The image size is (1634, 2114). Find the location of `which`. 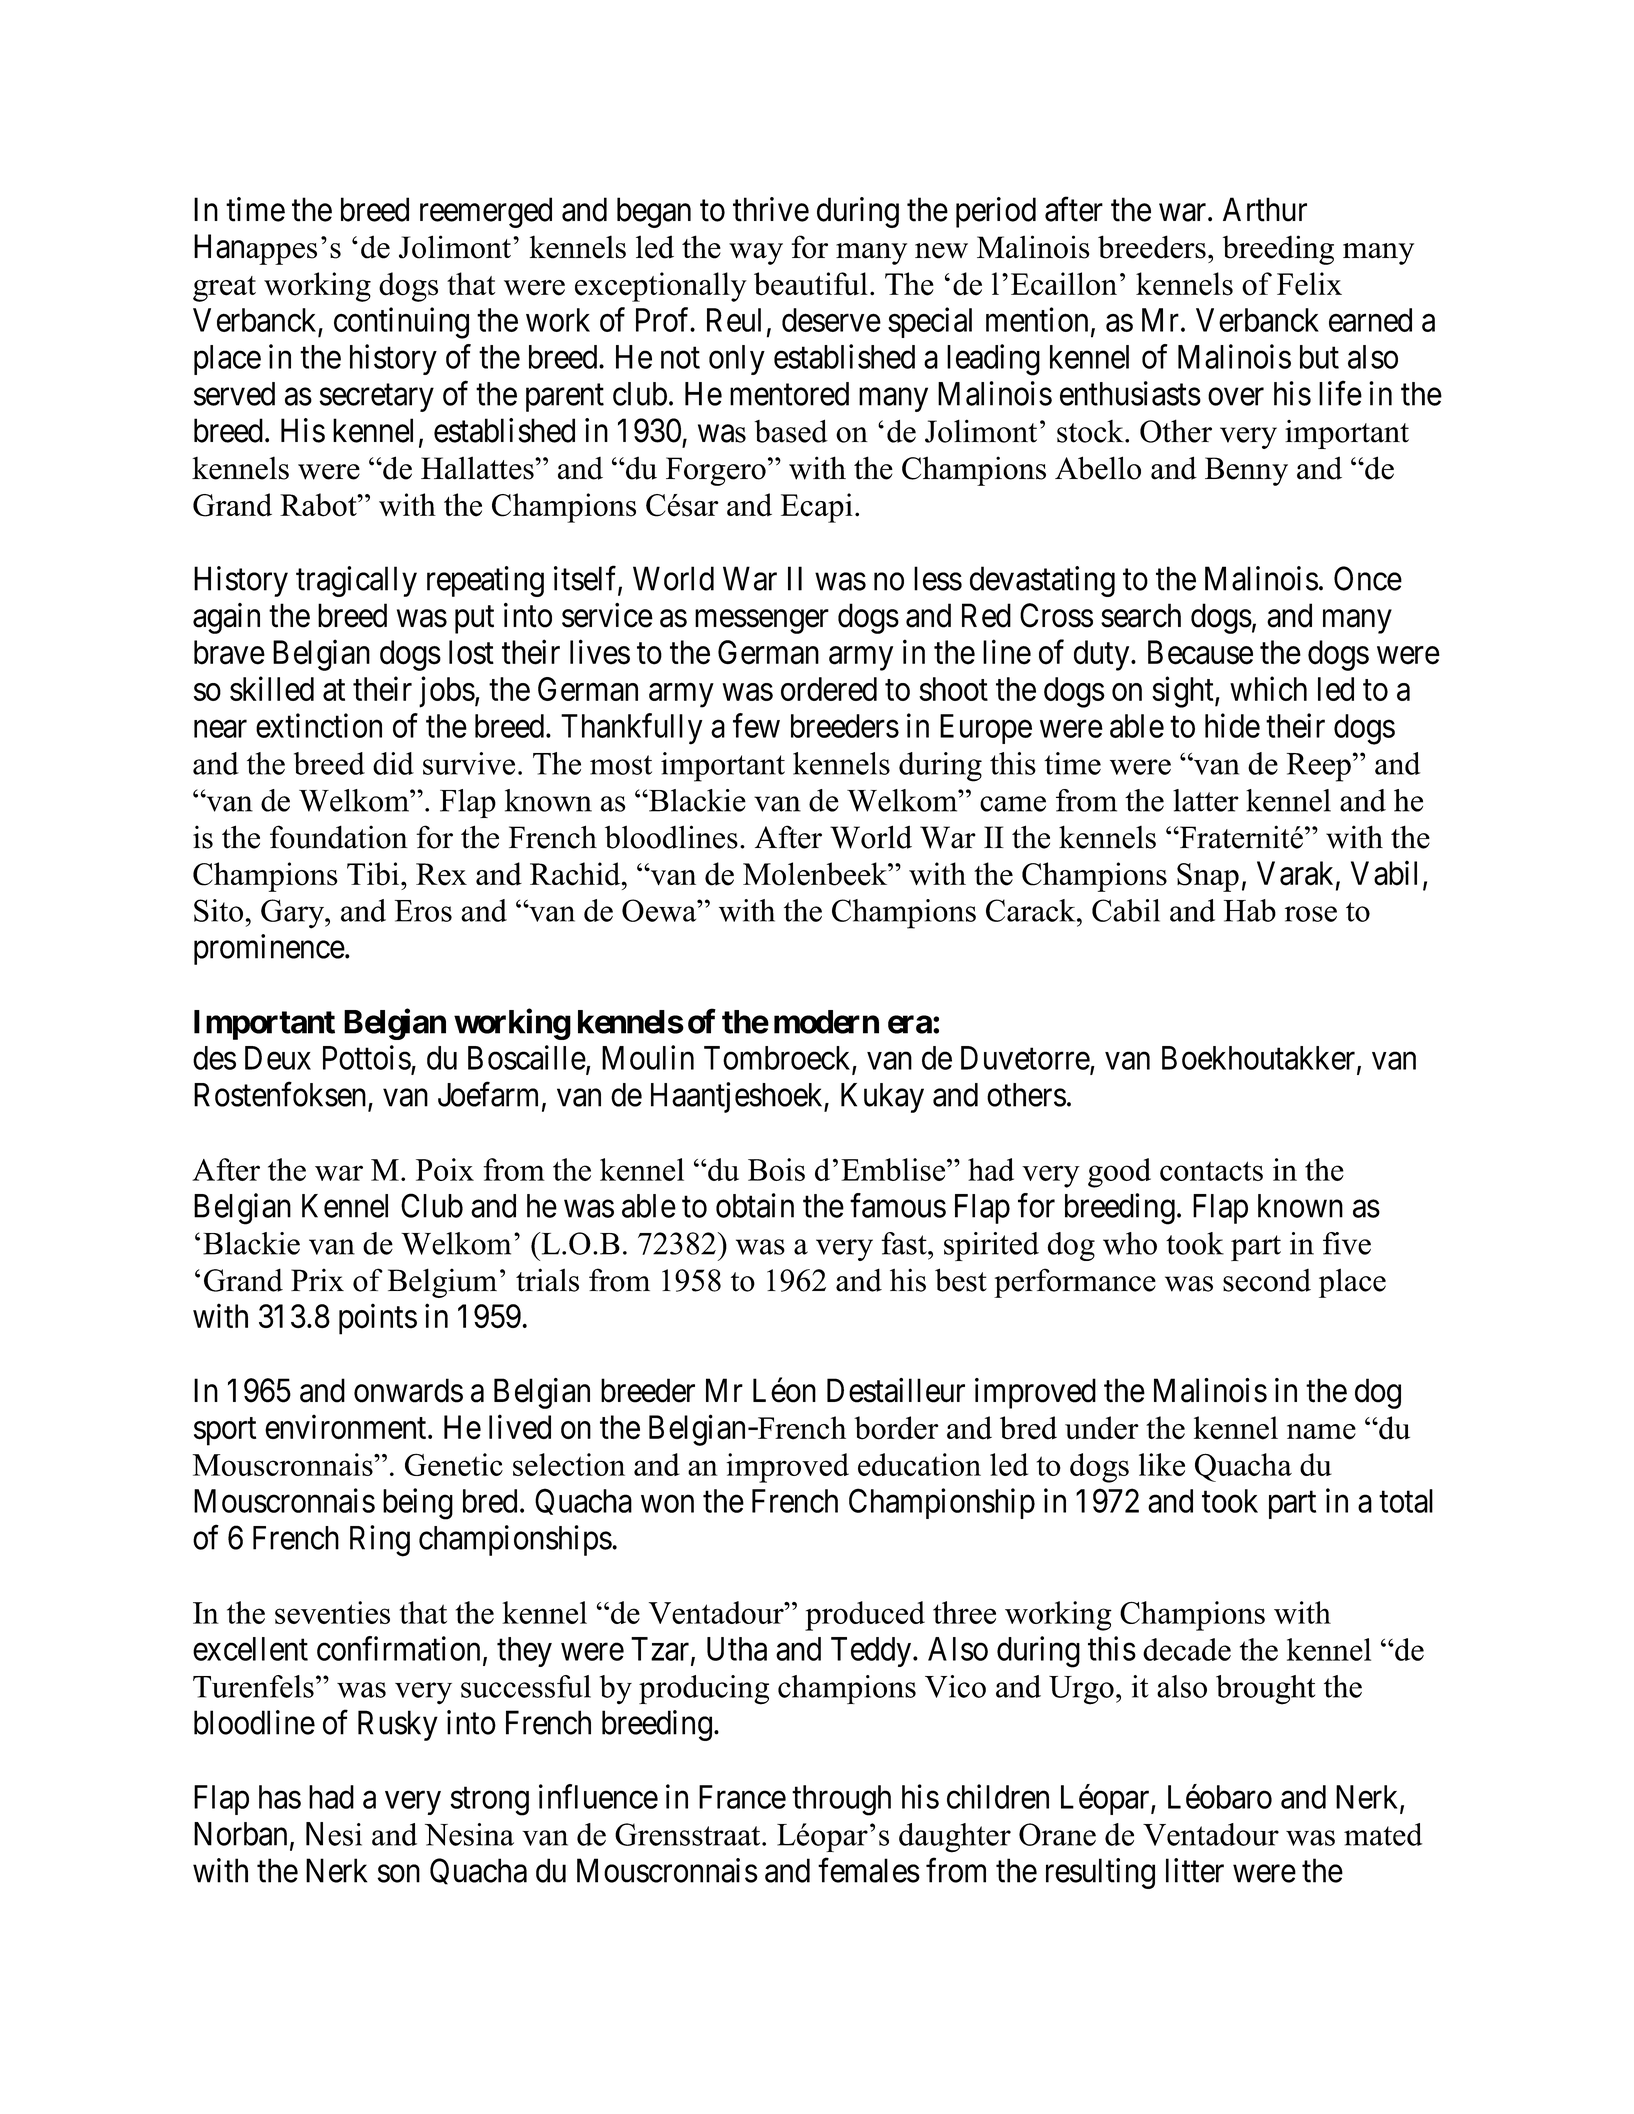

which is located at coordinates (1268, 688).
